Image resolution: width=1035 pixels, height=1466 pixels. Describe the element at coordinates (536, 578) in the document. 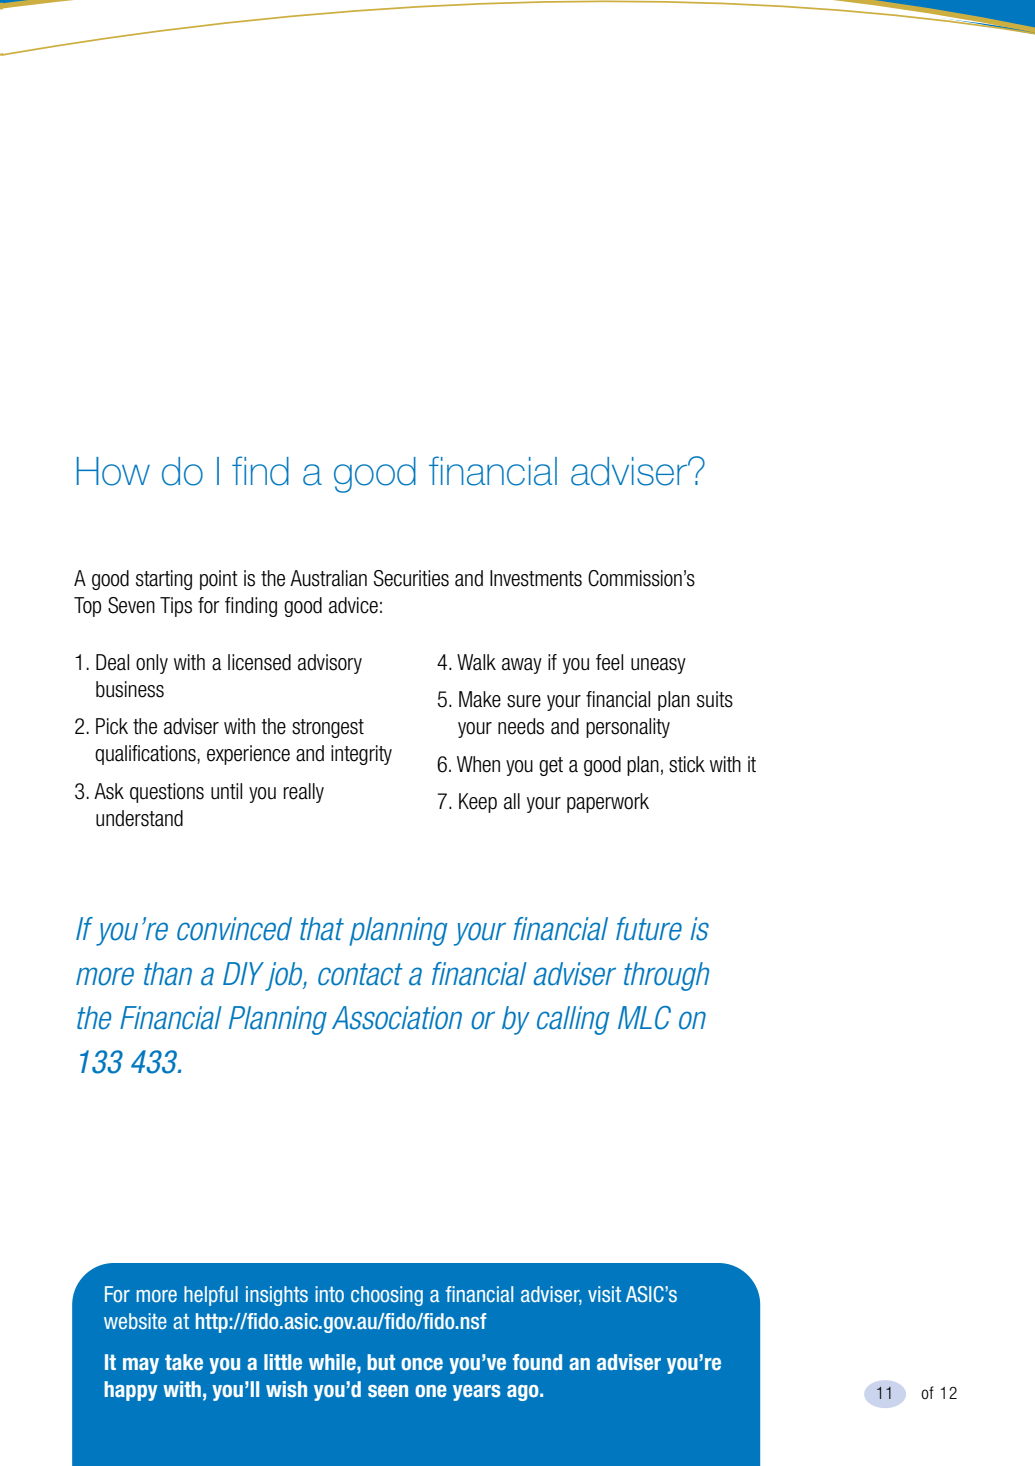

I see `Investments` at that location.
